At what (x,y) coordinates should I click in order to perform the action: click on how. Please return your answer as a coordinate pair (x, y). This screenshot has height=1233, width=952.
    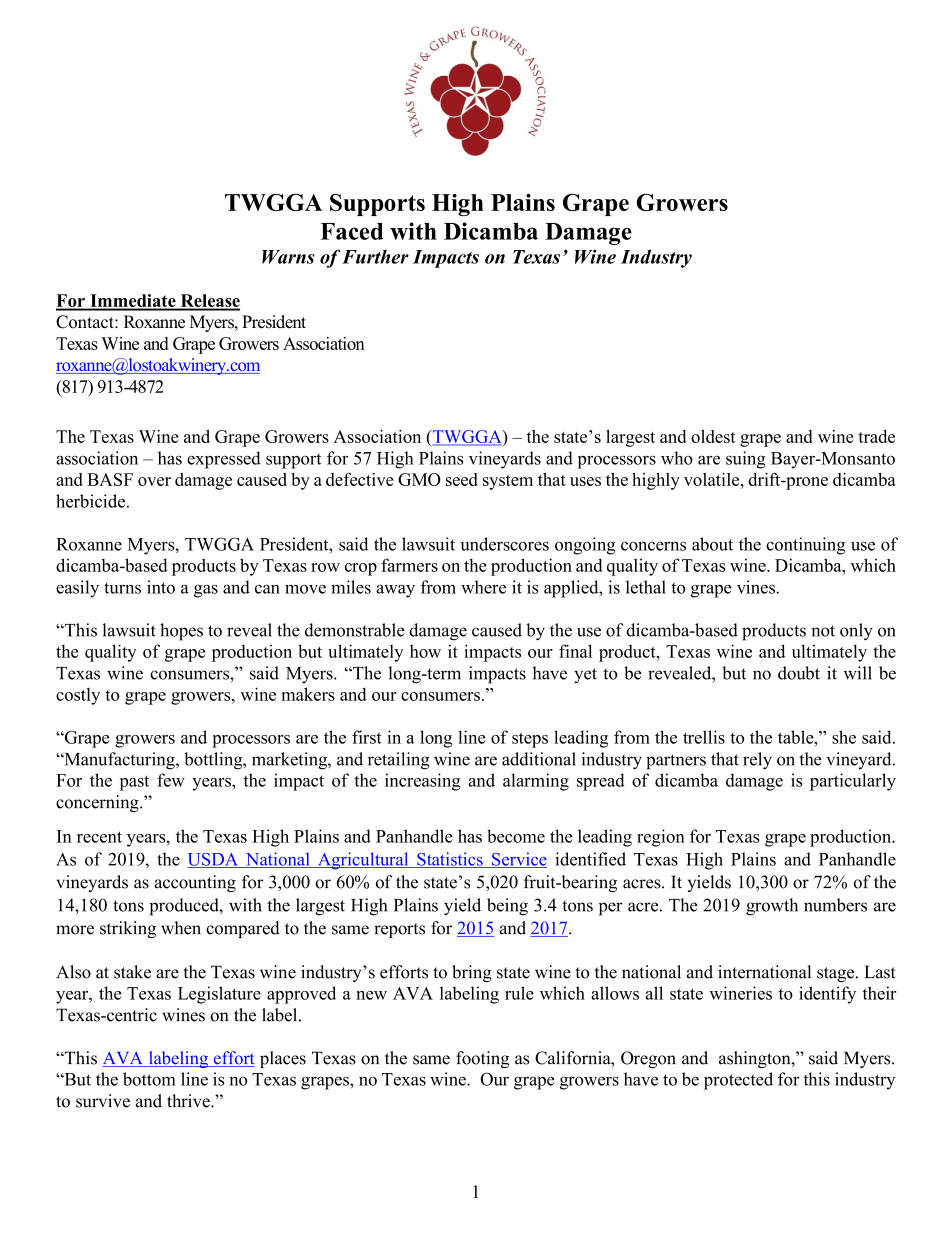
    Looking at the image, I should click on (425, 651).
